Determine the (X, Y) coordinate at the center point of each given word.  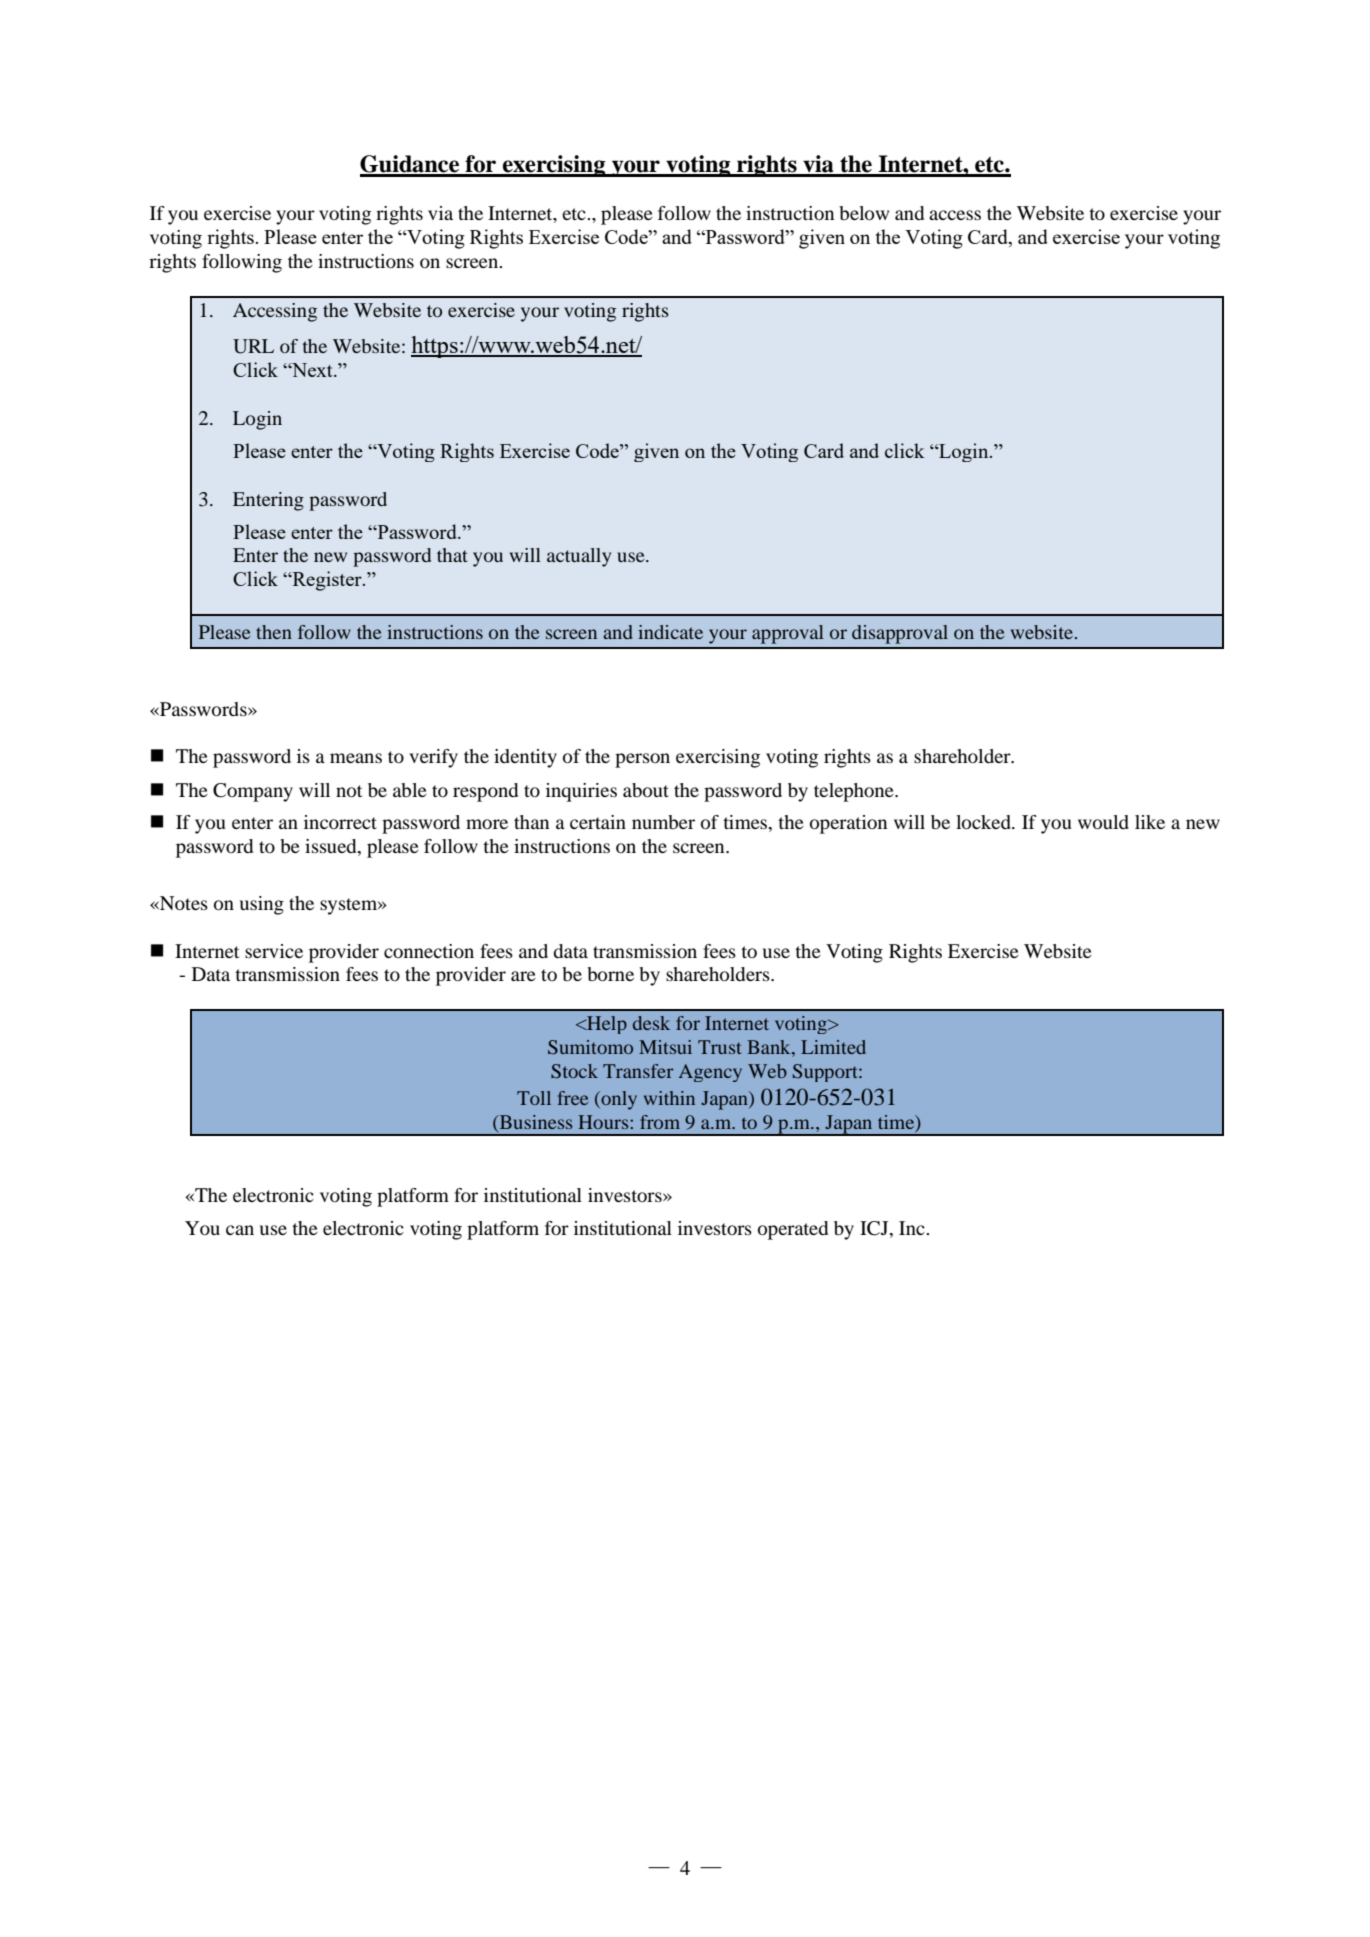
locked (984, 822)
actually (579, 557)
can (240, 1230)
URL (253, 346)
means (356, 758)
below (864, 213)
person (642, 760)
